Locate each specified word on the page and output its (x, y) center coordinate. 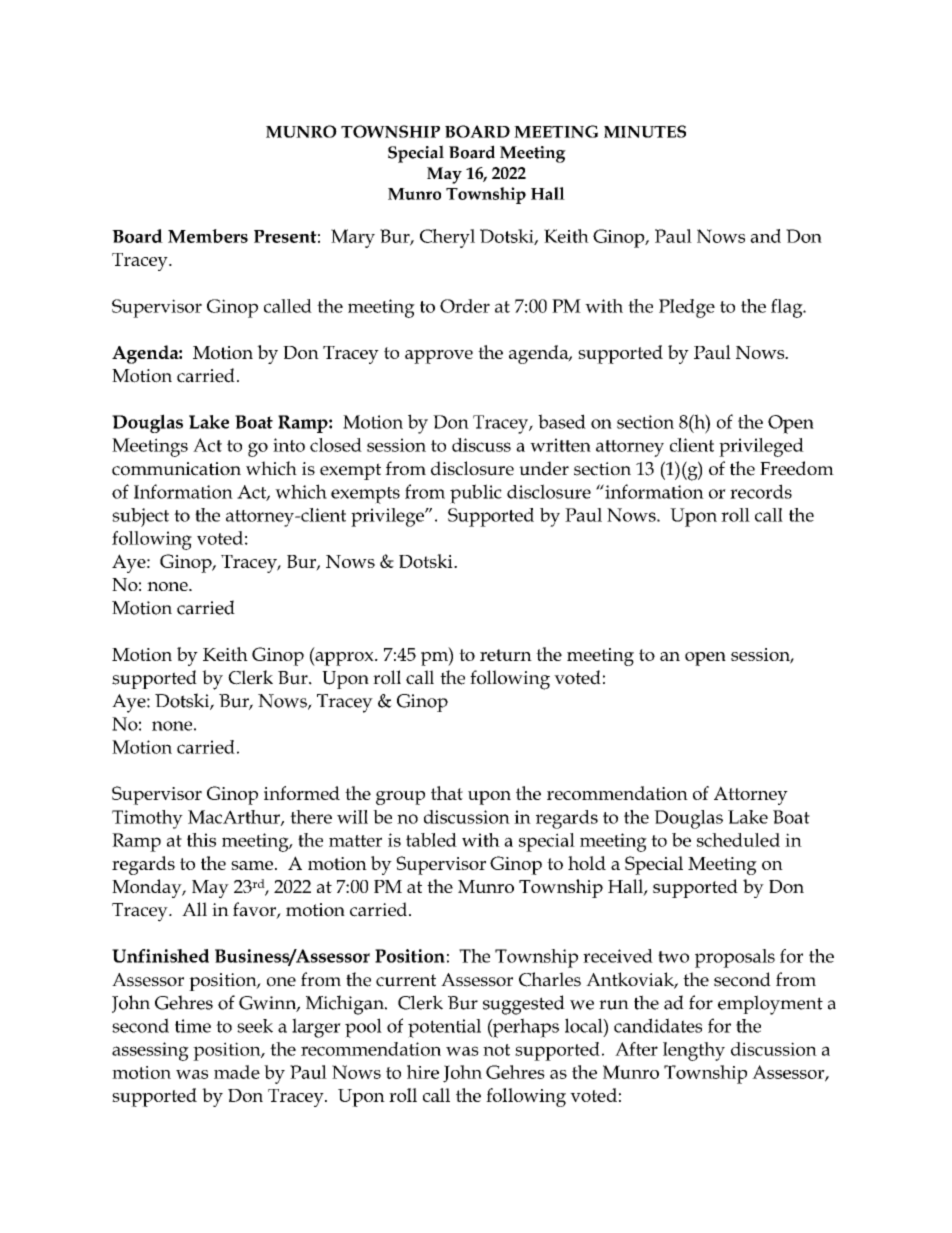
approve (439, 357)
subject (140, 517)
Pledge (687, 308)
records (761, 491)
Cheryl (447, 238)
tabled (431, 840)
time (193, 1026)
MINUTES (645, 131)
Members (208, 236)
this (201, 840)
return (506, 655)
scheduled (738, 840)
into (289, 445)
